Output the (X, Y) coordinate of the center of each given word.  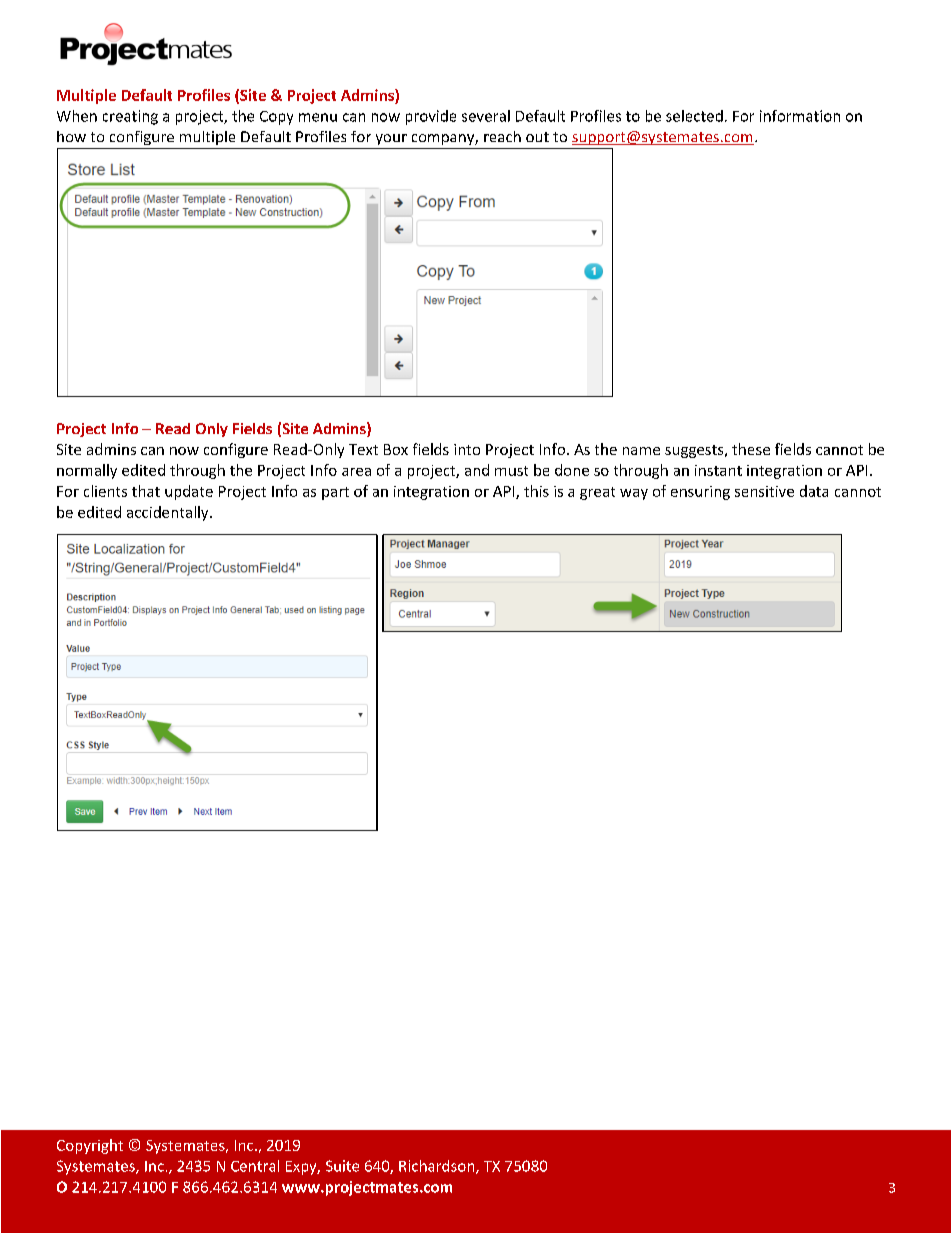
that (146, 491)
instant (718, 470)
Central (255, 1166)
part (335, 493)
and (477, 470)
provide (431, 117)
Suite (342, 1166)
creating (130, 117)
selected (694, 116)
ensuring (700, 493)
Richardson (438, 1167)
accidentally (169, 513)
